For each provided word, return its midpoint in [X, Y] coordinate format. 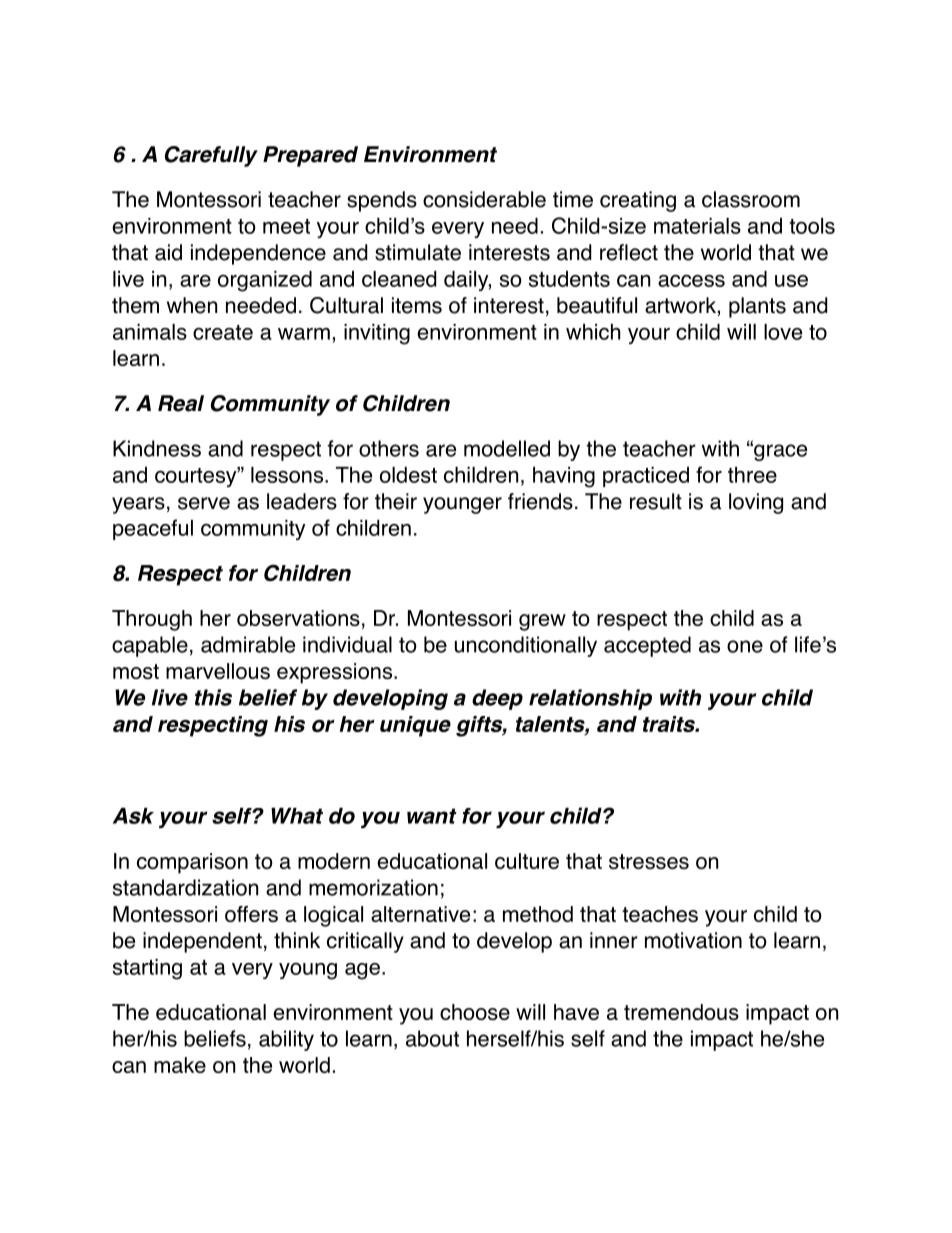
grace [779, 452]
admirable [248, 644]
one [745, 646]
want [432, 816]
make [180, 1065]
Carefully [211, 156]
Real [181, 403]
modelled [507, 448]
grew [542, 622]
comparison [192, 863]
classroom [751, 199]
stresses [649, 861]
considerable [484, 199]
